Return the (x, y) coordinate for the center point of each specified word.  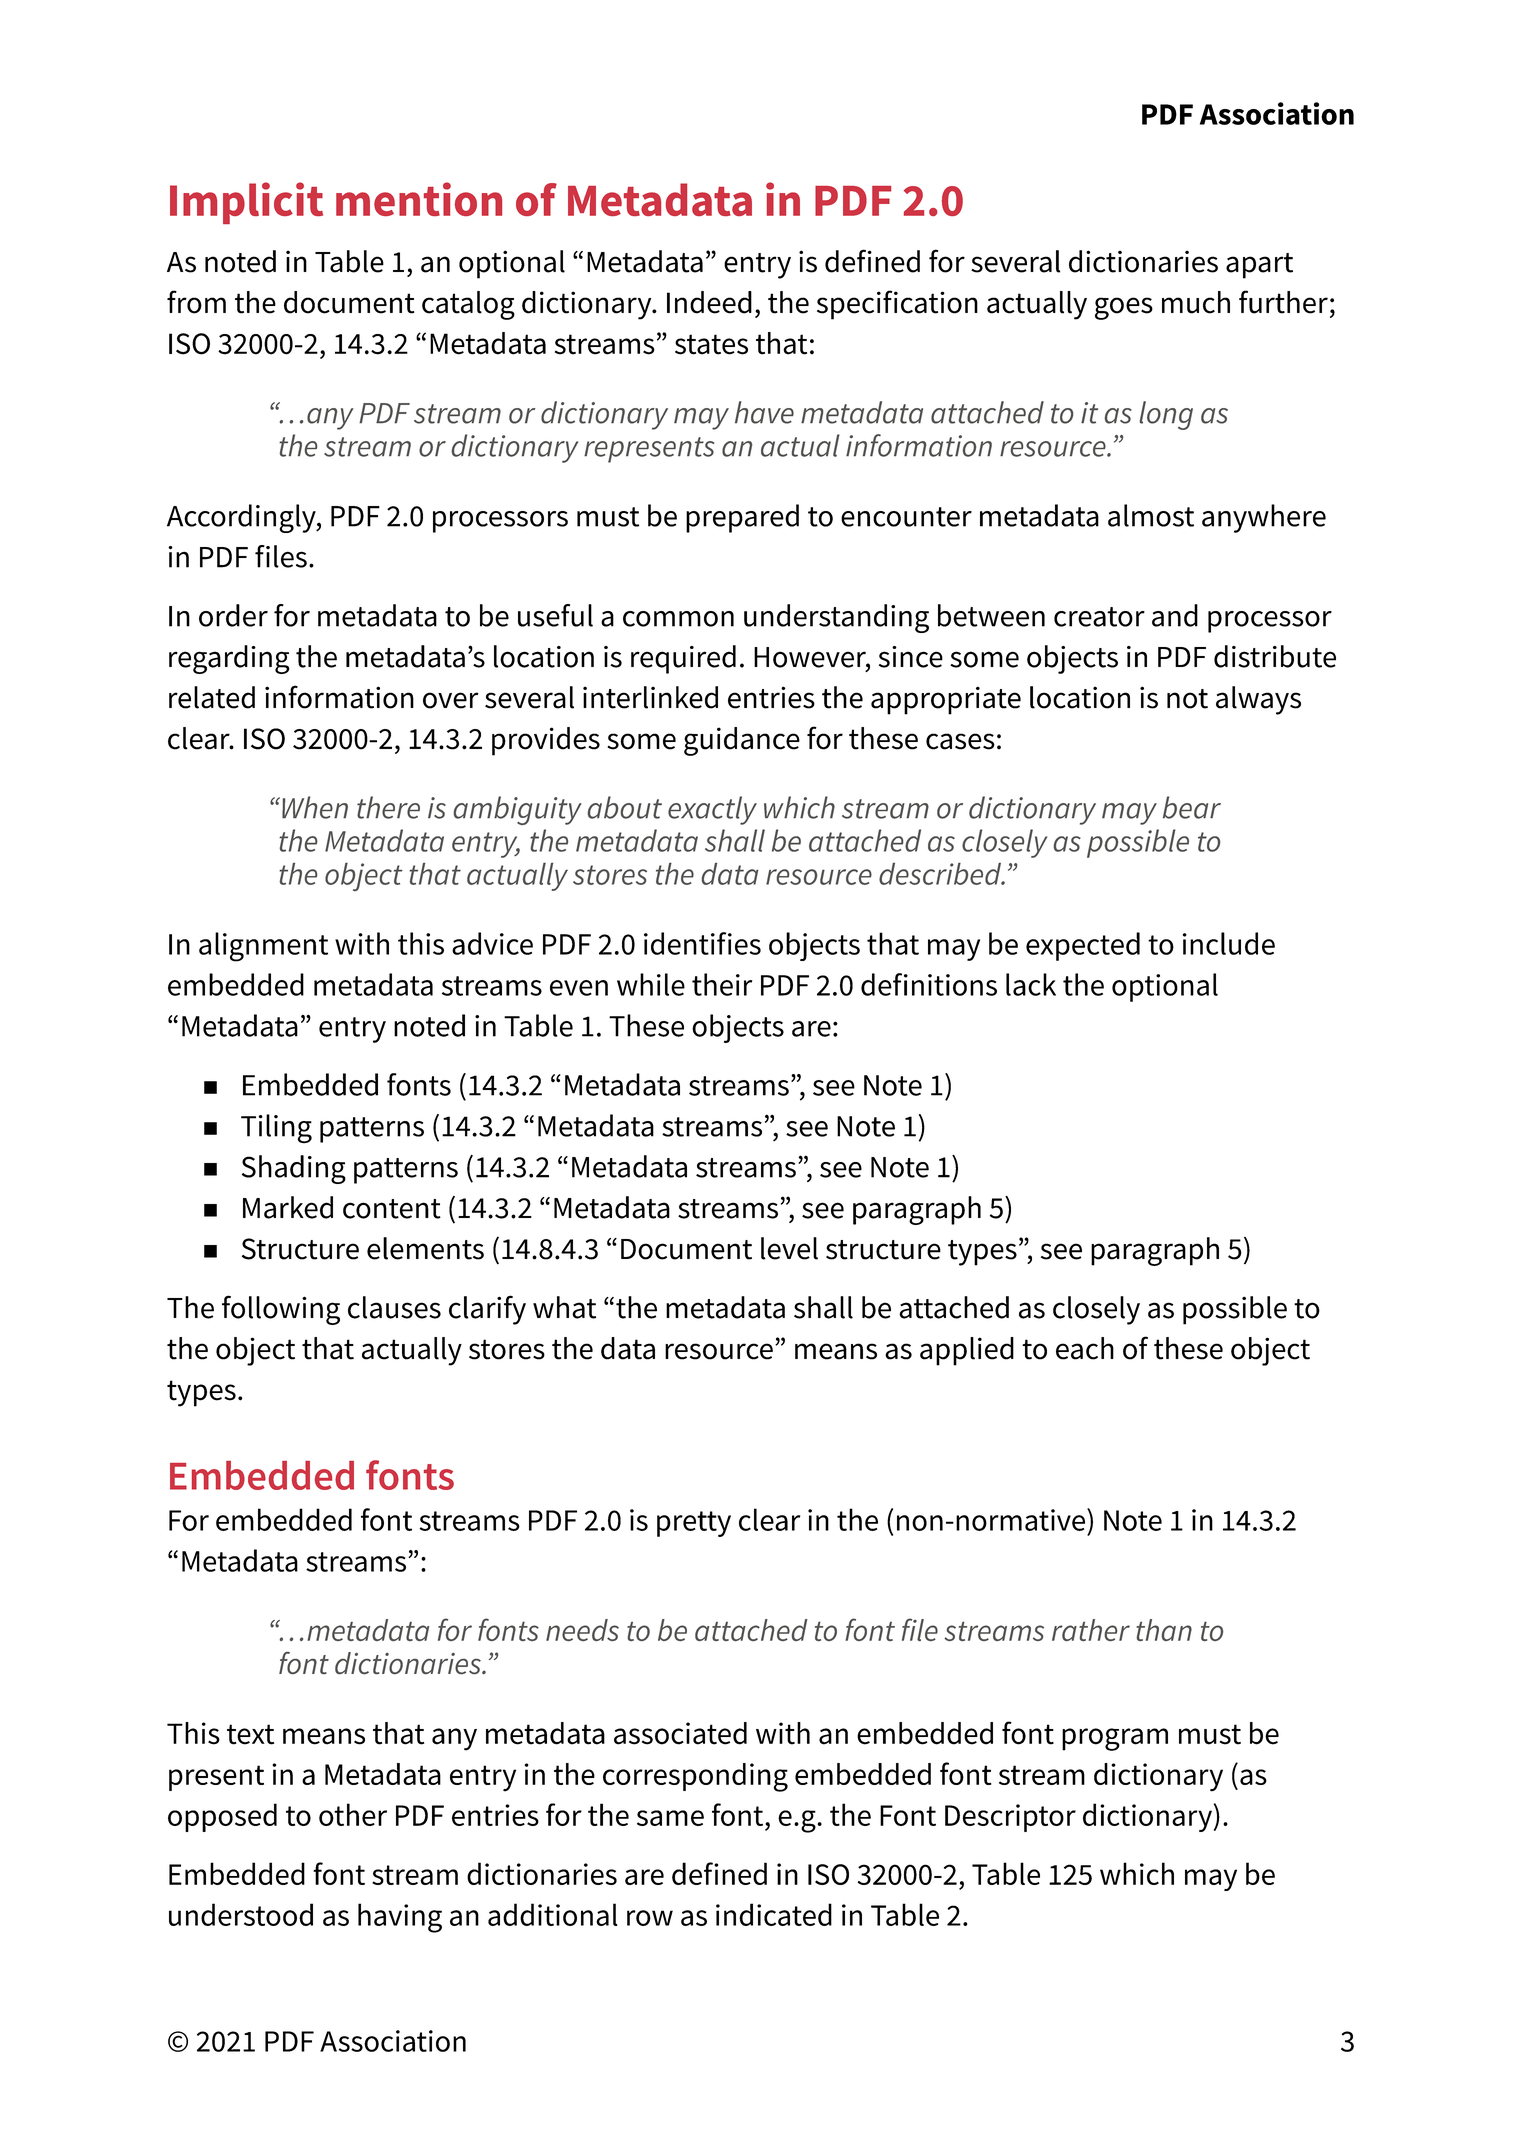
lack (1031, 984)
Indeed (709, 302)
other (353, 1814)
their (722, 984)
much (1196, 302)
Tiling (276, 1129)
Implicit (246, 203)
